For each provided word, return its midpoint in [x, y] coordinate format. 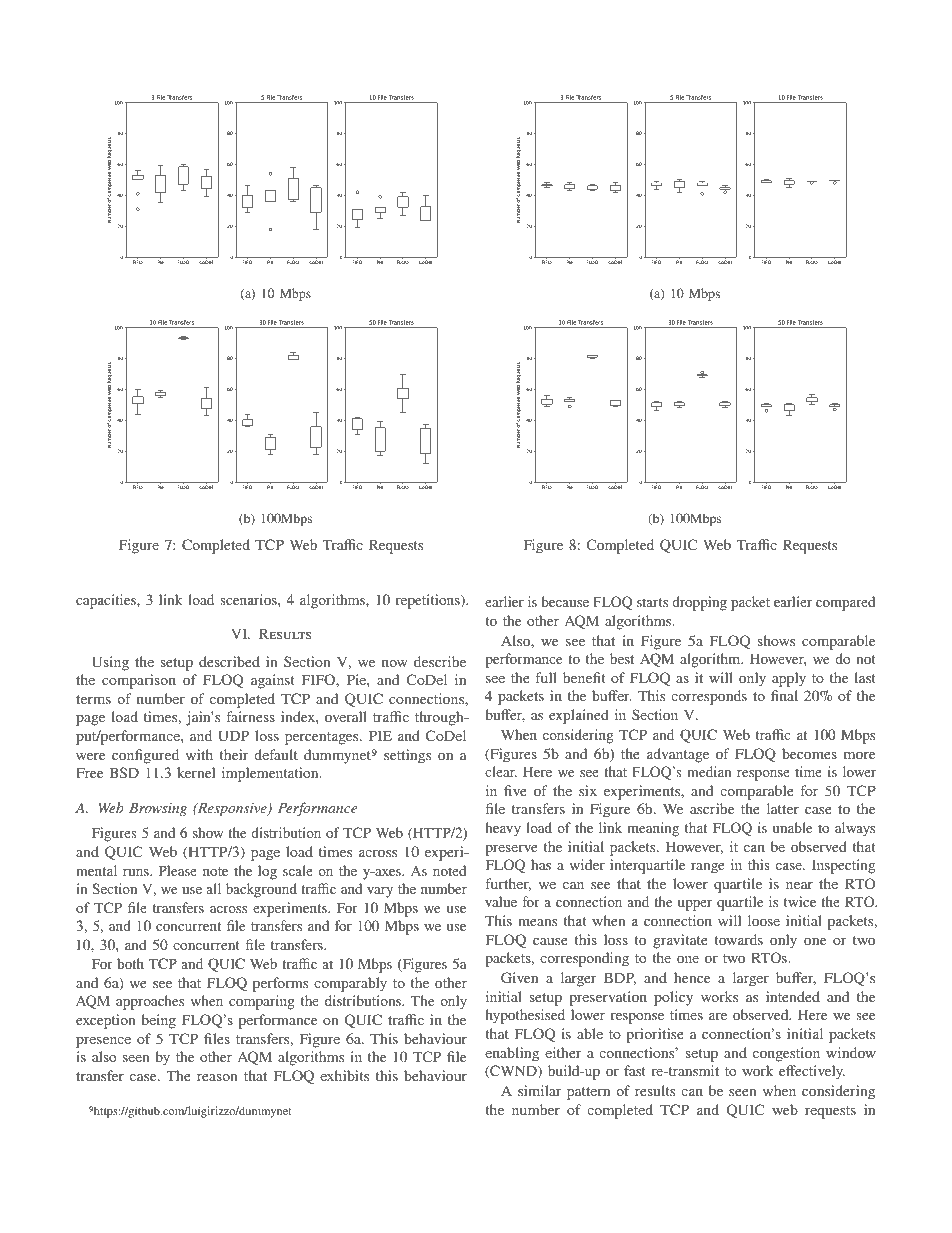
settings [407, 756]
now [395, 663]
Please [178, 870]
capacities [107, 601]
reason [217, 1077]
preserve [511, 850]
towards [738, 939]
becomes [809, 753]
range [707, 868]
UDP [233, 735]
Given [519, 977]
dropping [699, 603]
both [130, 963]
